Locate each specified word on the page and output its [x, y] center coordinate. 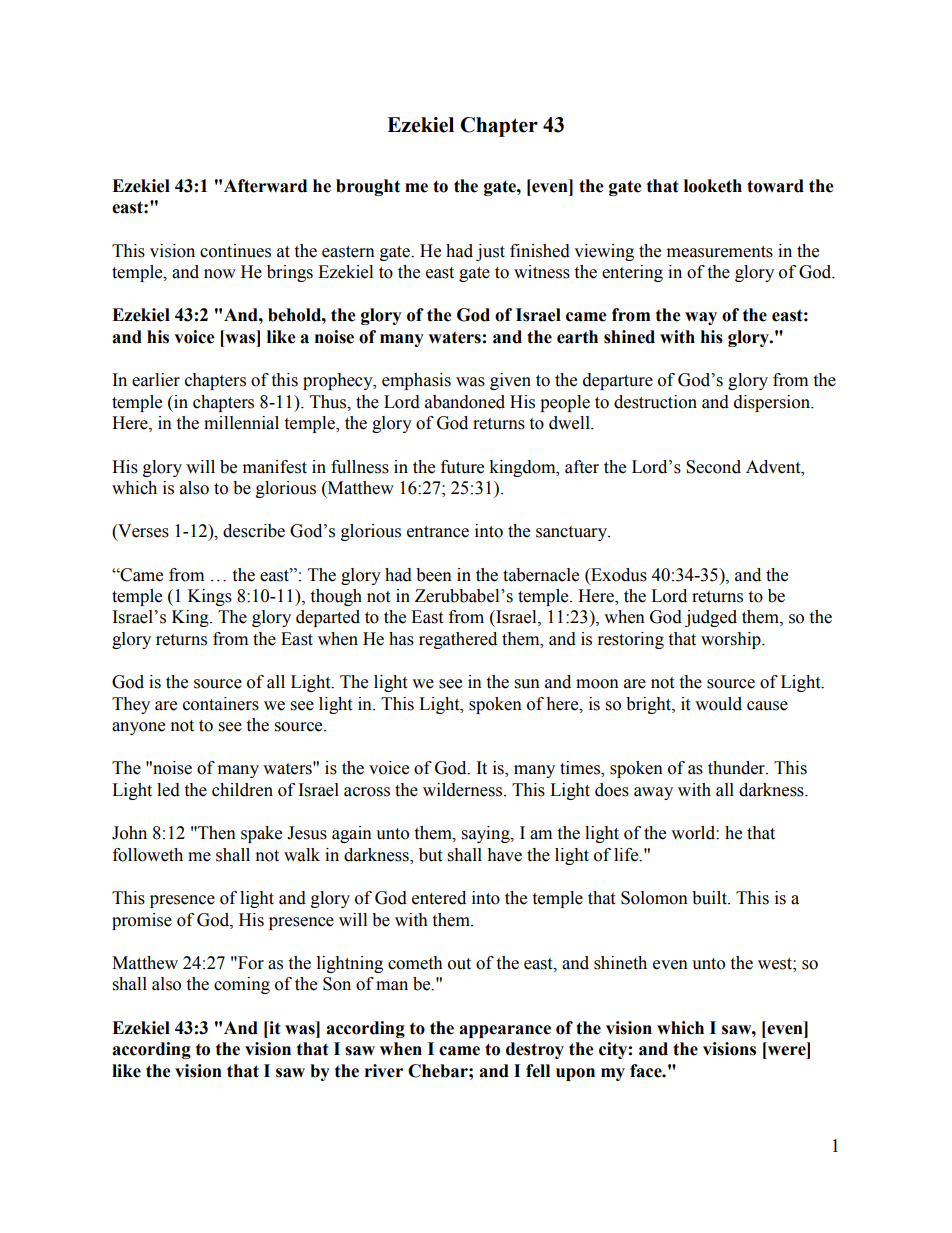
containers [221, 704]
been [434, 575]
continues [235, 251]
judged [711, 618]
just [490, 252]
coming [242, 985]
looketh [713, 186]
